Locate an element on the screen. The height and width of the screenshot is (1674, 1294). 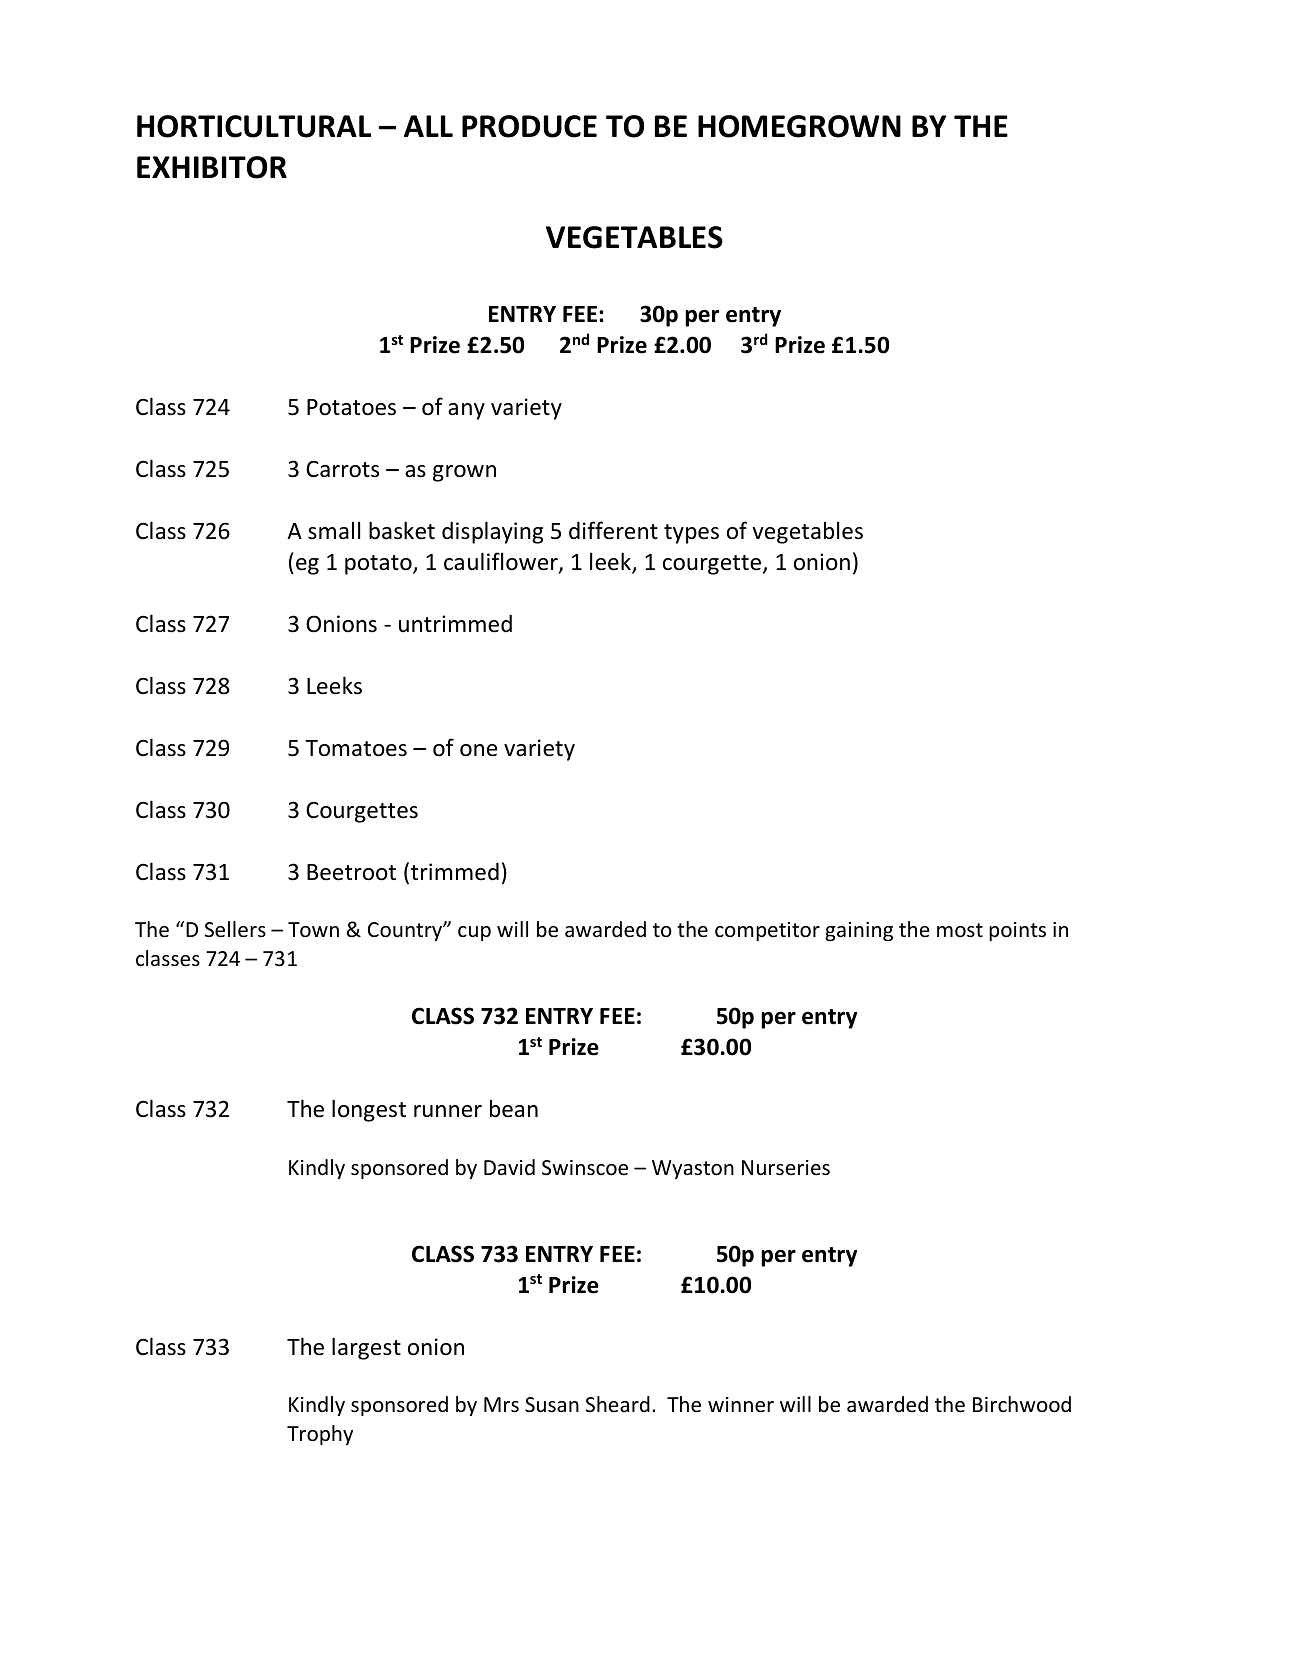
types is located at coordinates (691, 534).
